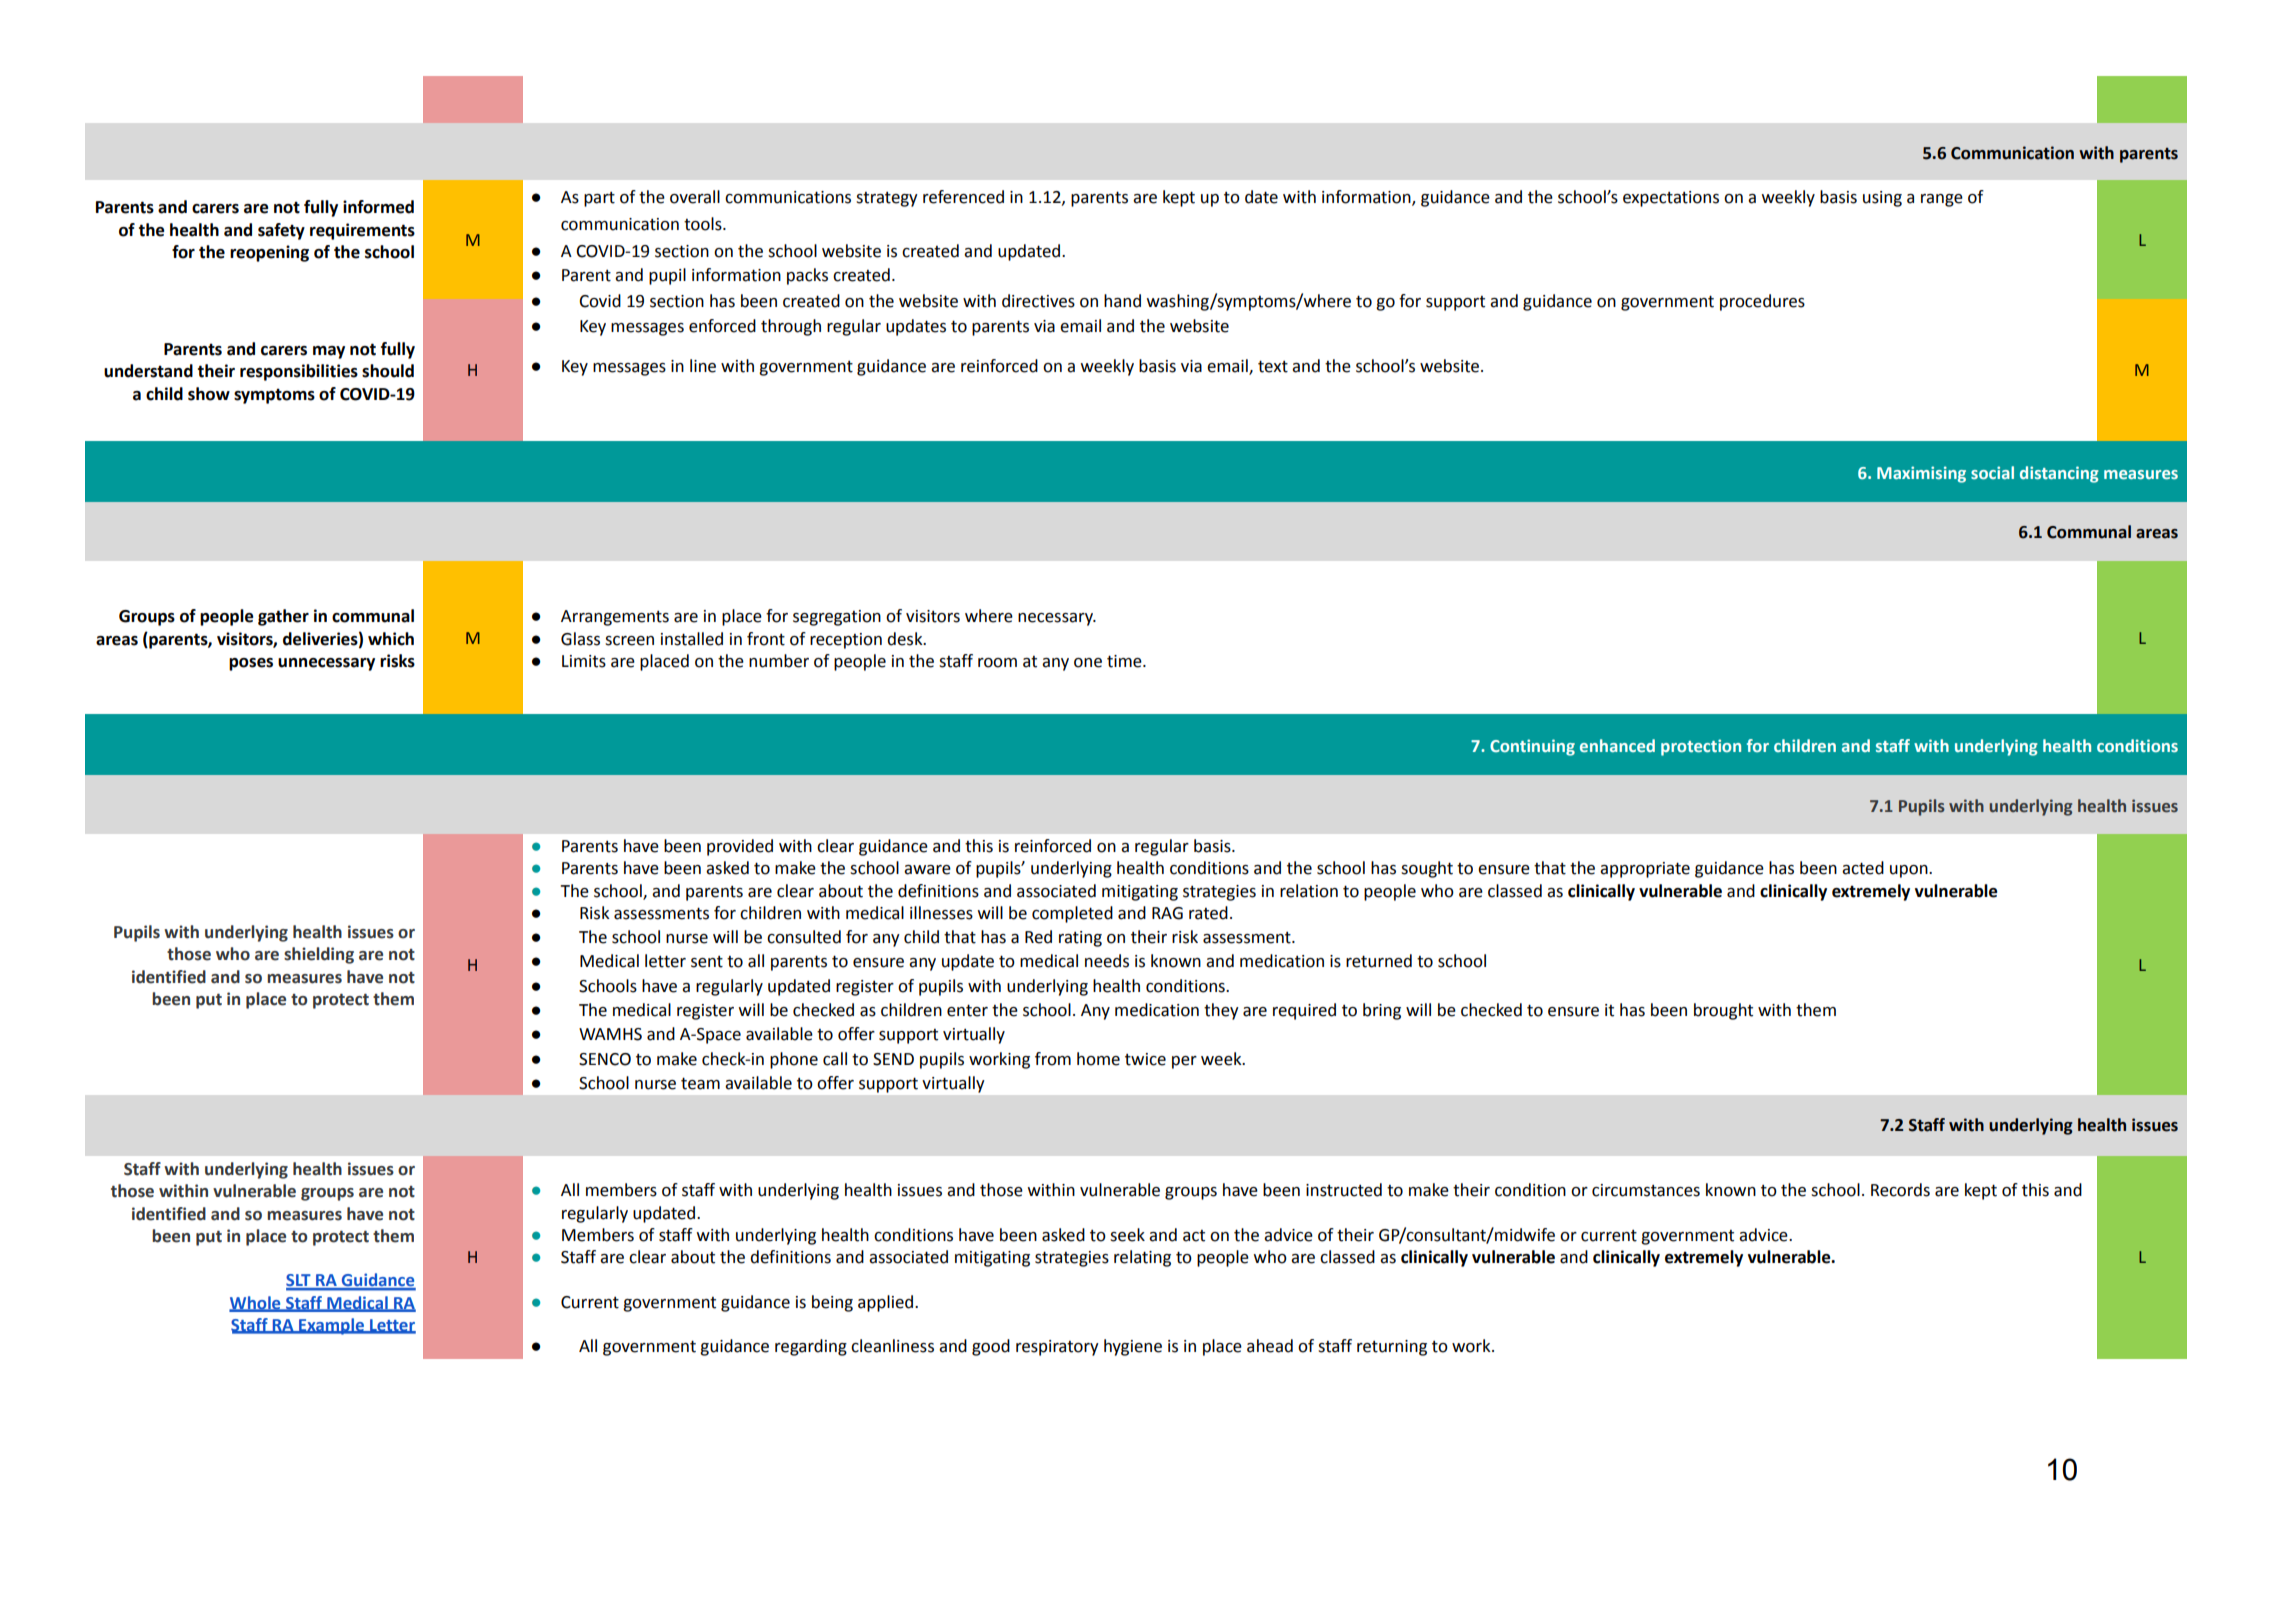 The height and width of the screenshot is (1609, 2273). What do you see at coordinates (251, 664) in the screenshot?
I see `poses` at bounding box center [251, 664].
